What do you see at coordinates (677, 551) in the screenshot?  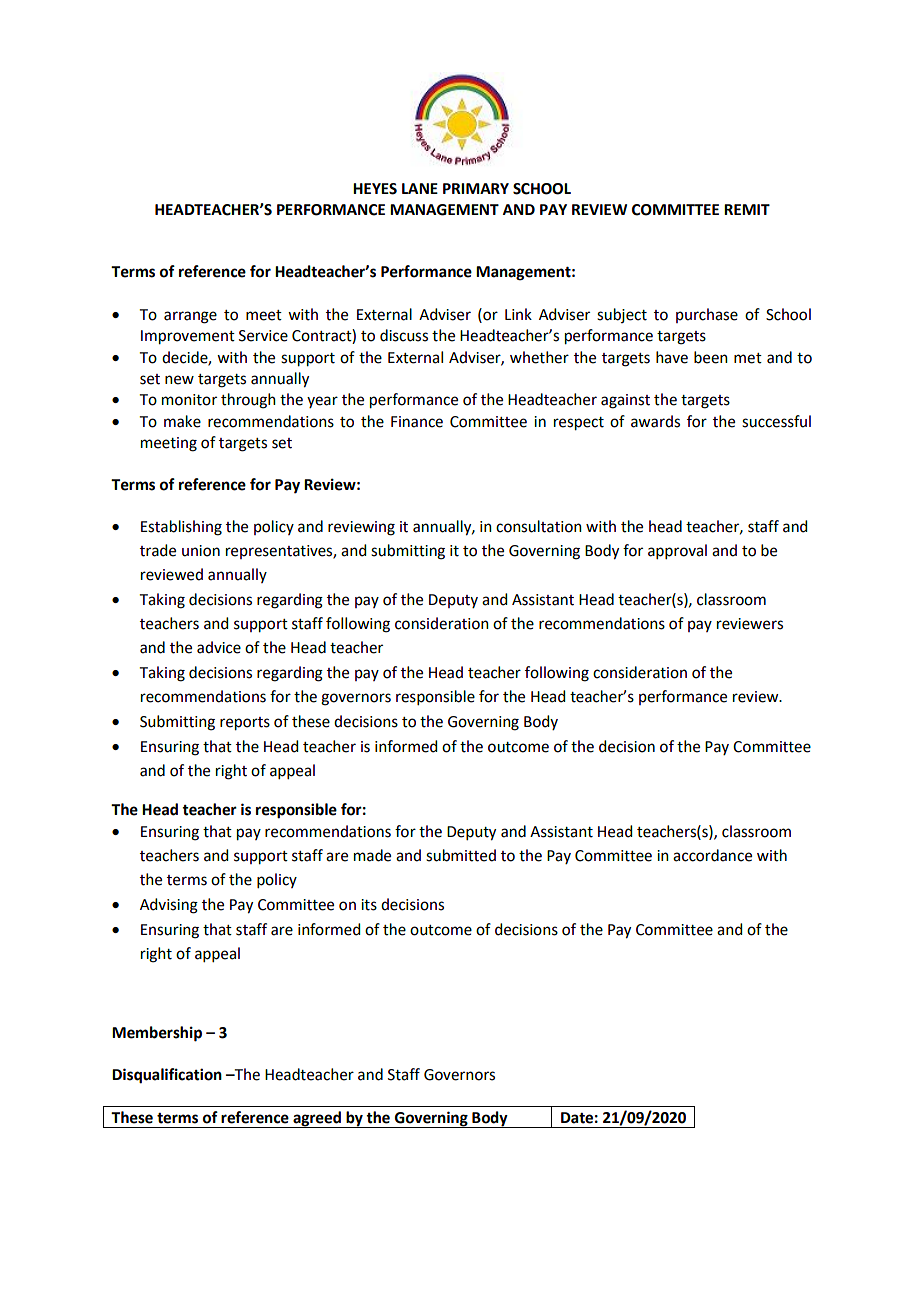 I see `approval` at bounding box center [677, 551].
